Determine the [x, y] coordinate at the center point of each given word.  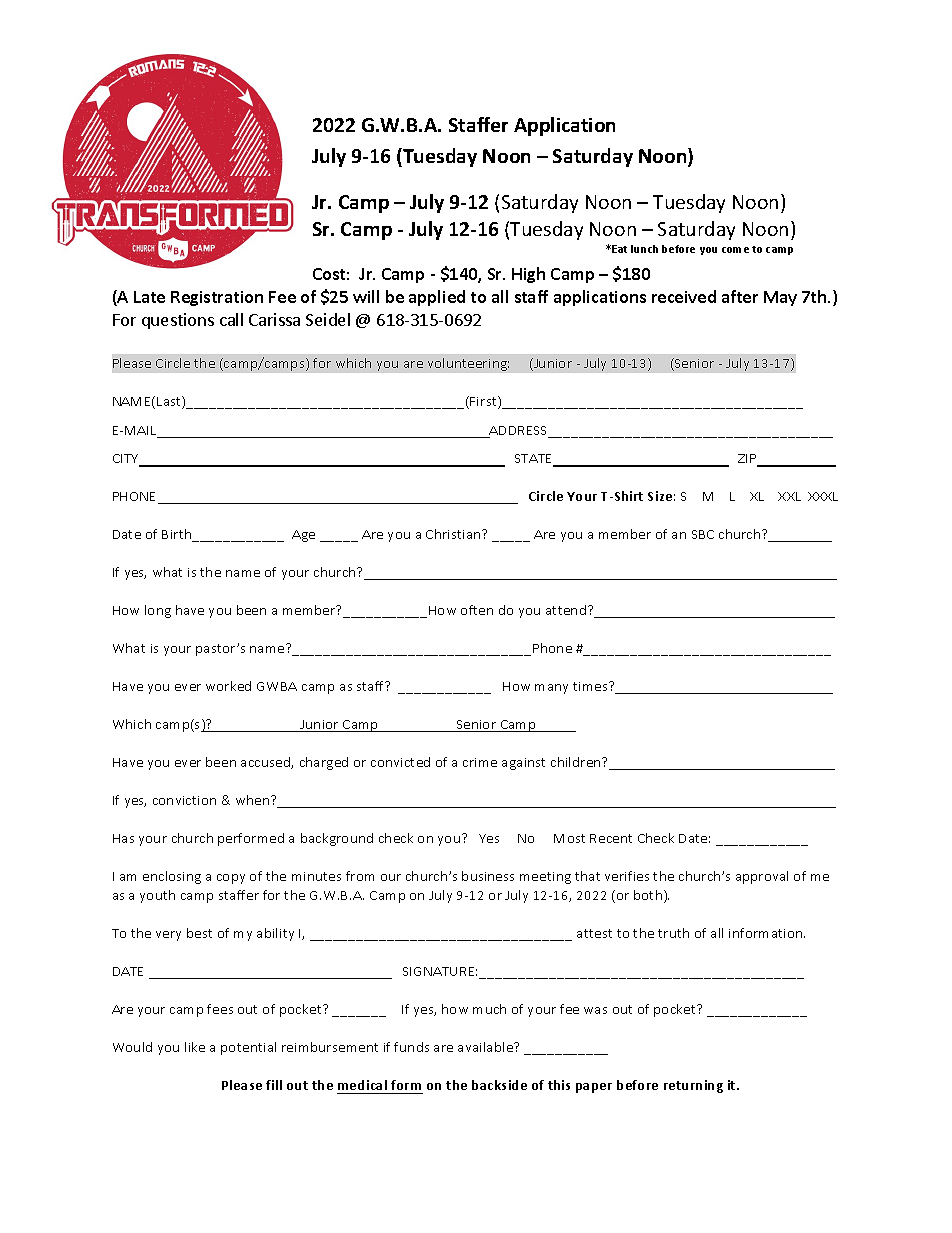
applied [437, 298]
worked [228, 686]
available [486, 1047]
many [551, 689]
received [684, 296]
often [477, 610]
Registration [217, 298]
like [195, 1047]
